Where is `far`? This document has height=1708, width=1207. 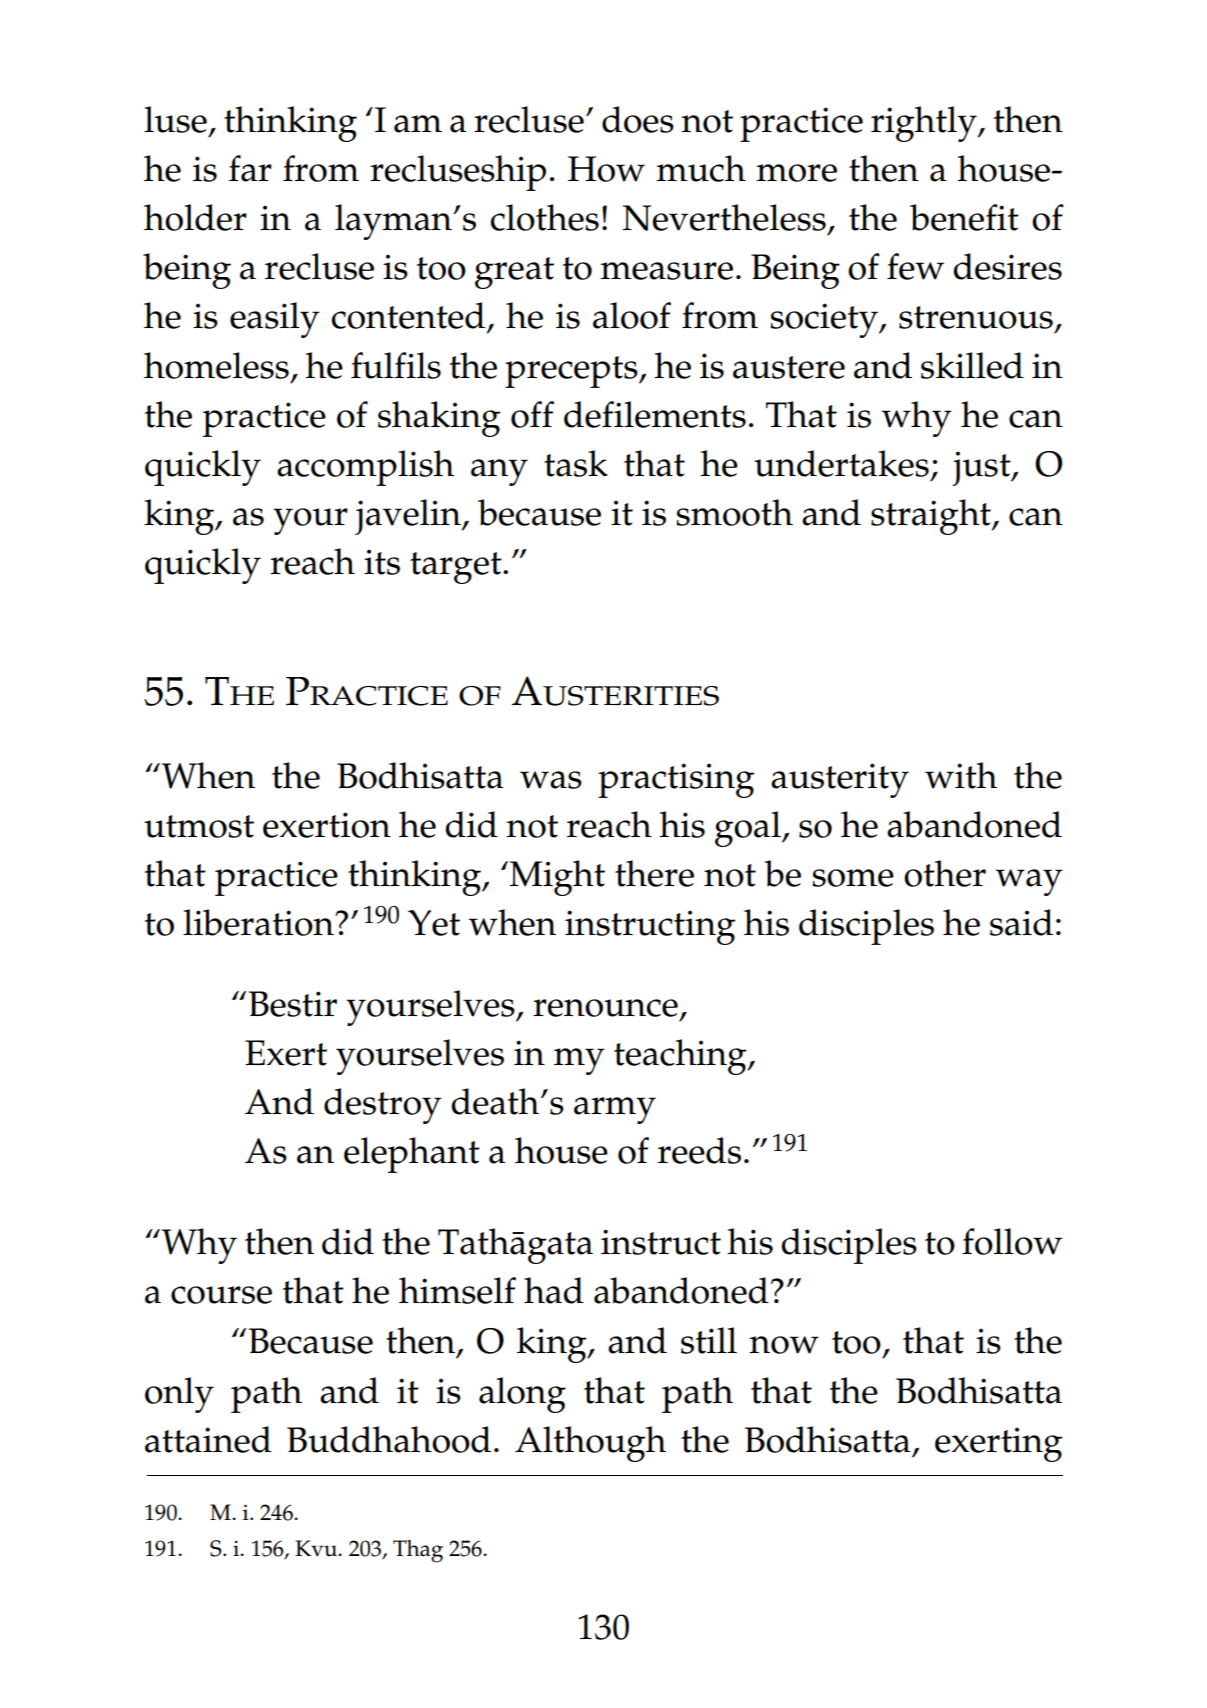 far is located at coordinates (250, 168).
